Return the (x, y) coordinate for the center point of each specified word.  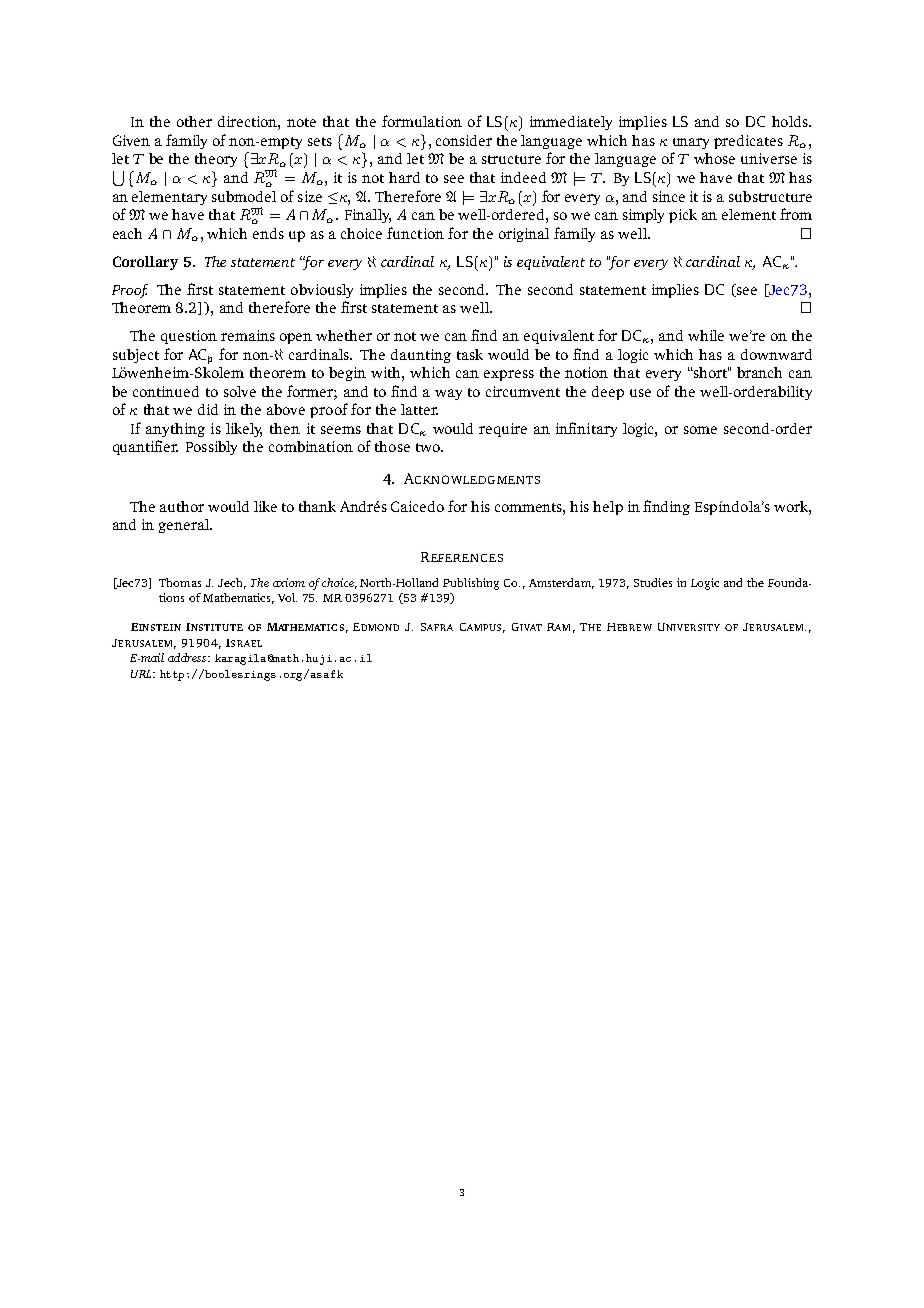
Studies (653, 582)
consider (464, 140)
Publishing (471, 584)
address (188, 657)
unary (691, 143)
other (194, 121)
